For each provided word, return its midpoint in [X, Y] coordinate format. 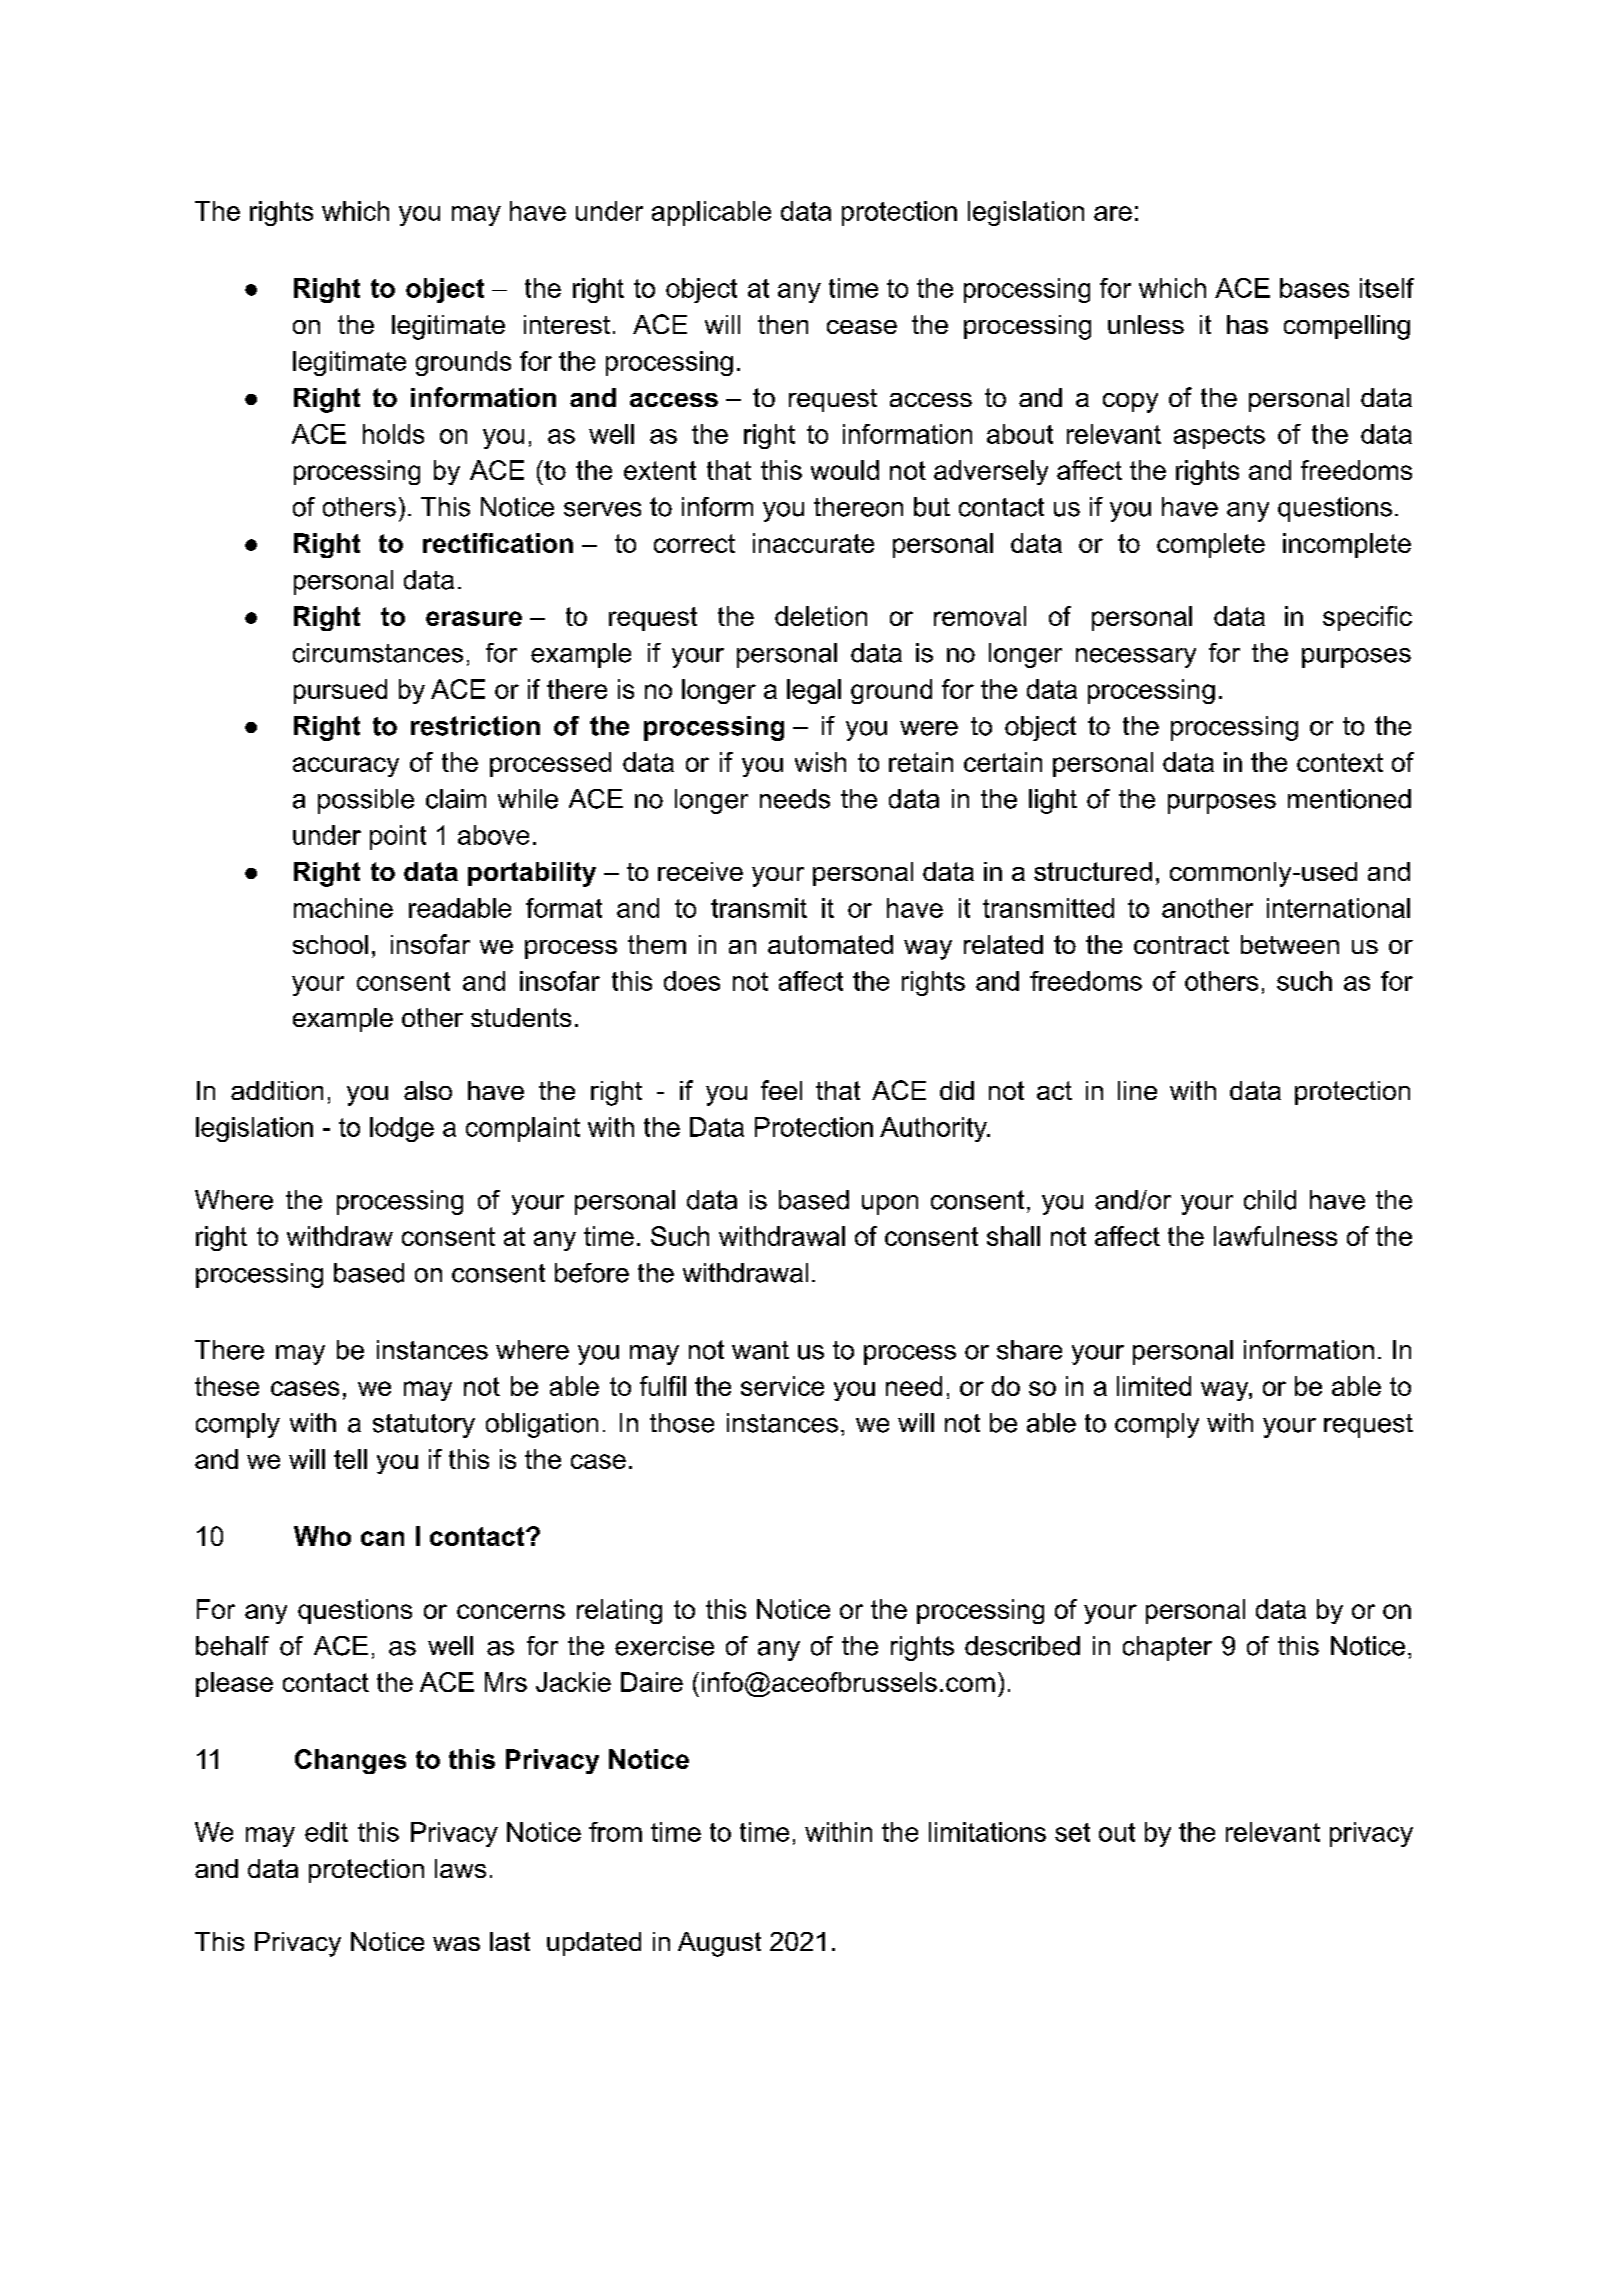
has [1247, 324]
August [719, 1944]
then [783, 324]
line [1137, 1090]
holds [393, 434]
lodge [402, 1129]
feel [781, 1090]
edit [326, 1832]
